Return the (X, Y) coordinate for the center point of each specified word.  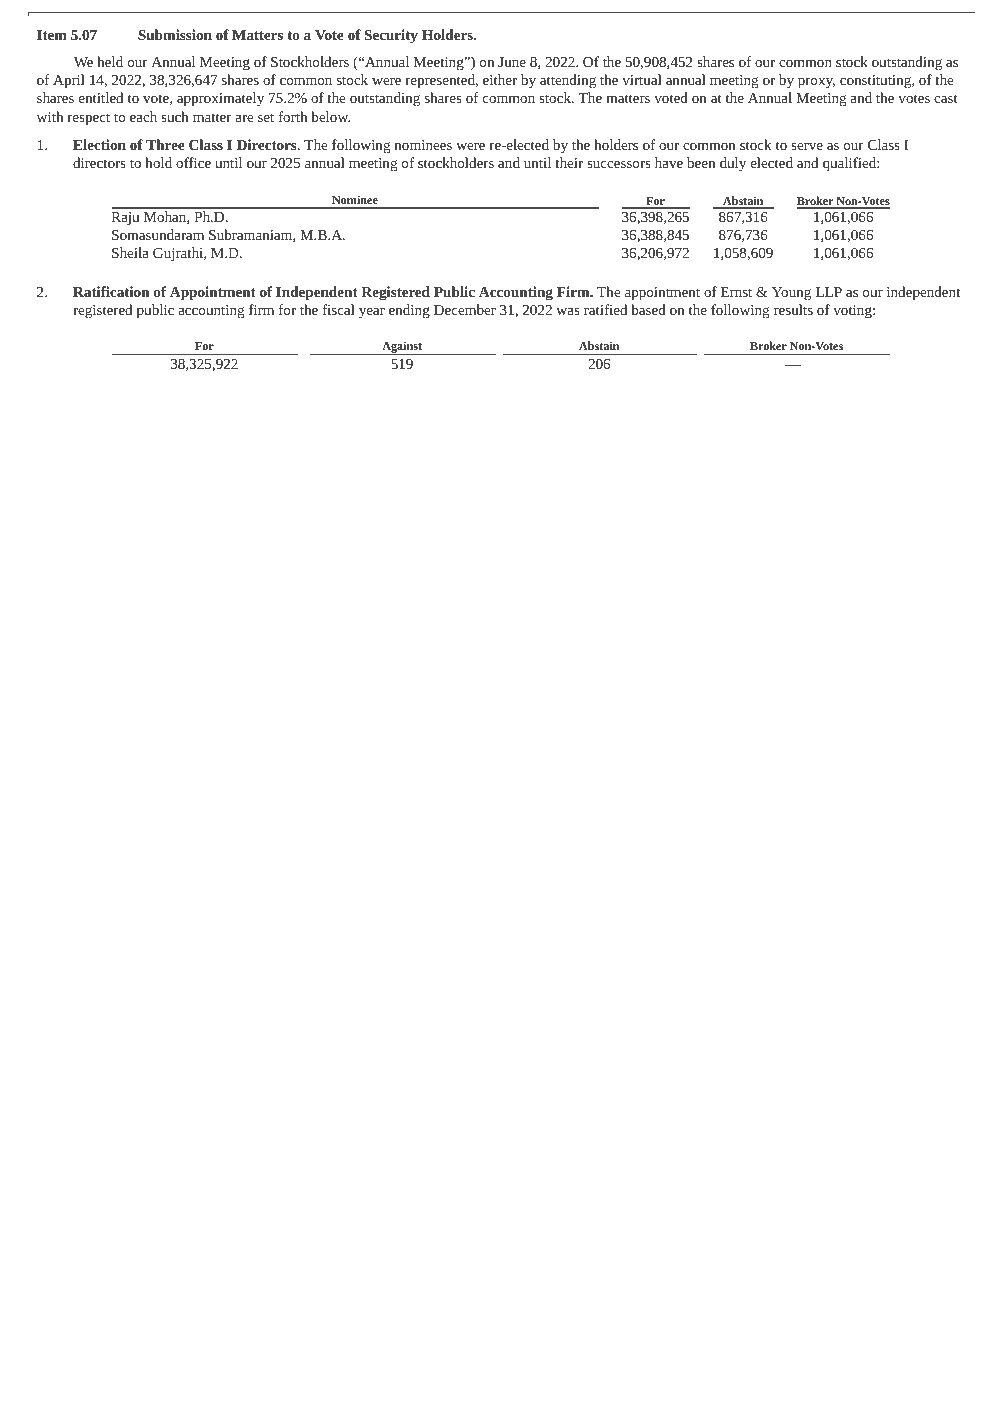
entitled (101, 97)
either (500, 79)
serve (807, 146)
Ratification (111, 291)
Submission (175, 34)
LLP (829, 292)
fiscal (338, 309)
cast (946, 98)
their (569, 162)
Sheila (130, 252)
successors (619, 164)
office (193, 162)
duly (733, 164)
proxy (816, 83)
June (512, 62)
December (465, 309)
